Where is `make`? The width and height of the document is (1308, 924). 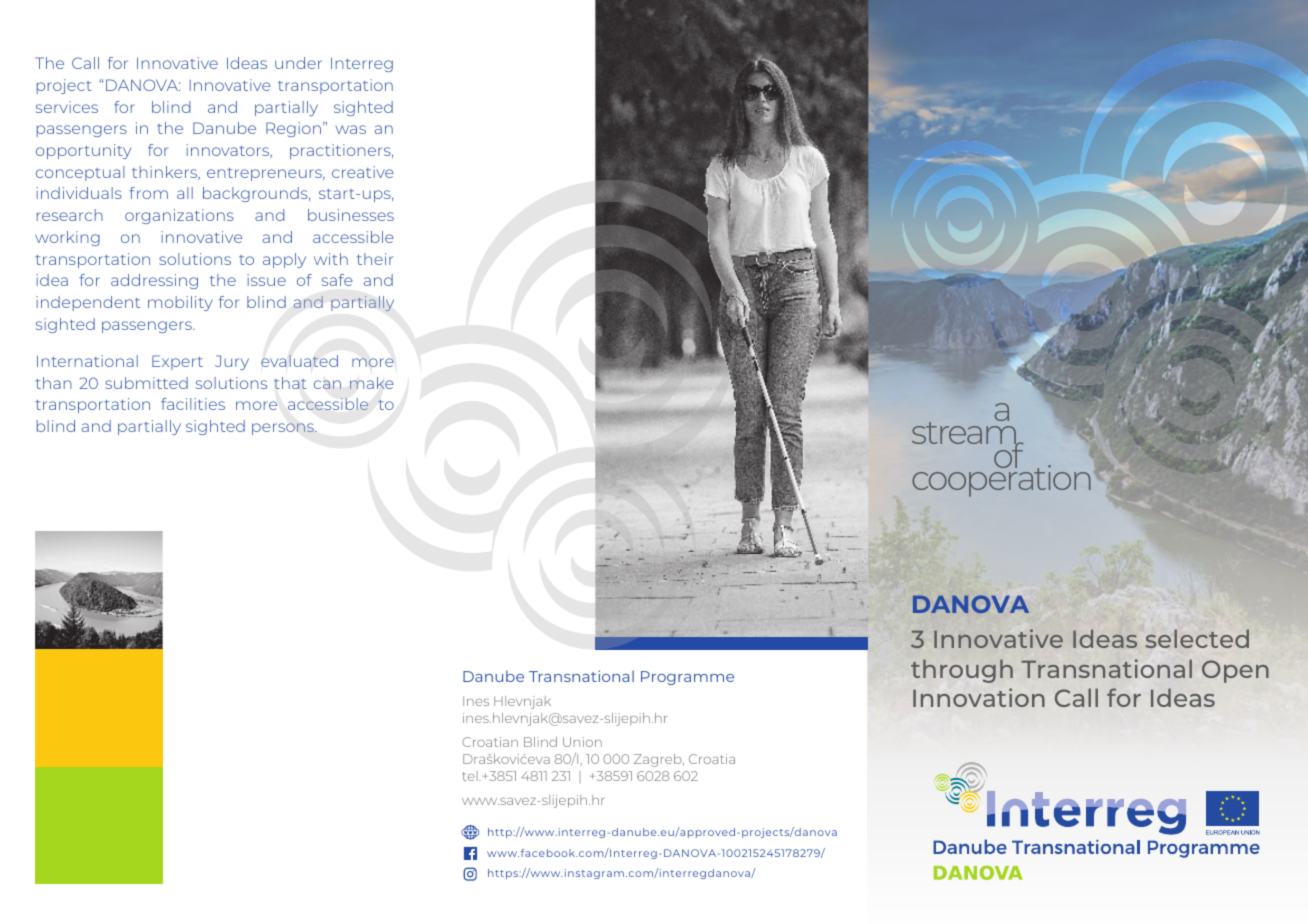 make is located at coordinates (372, 383).
